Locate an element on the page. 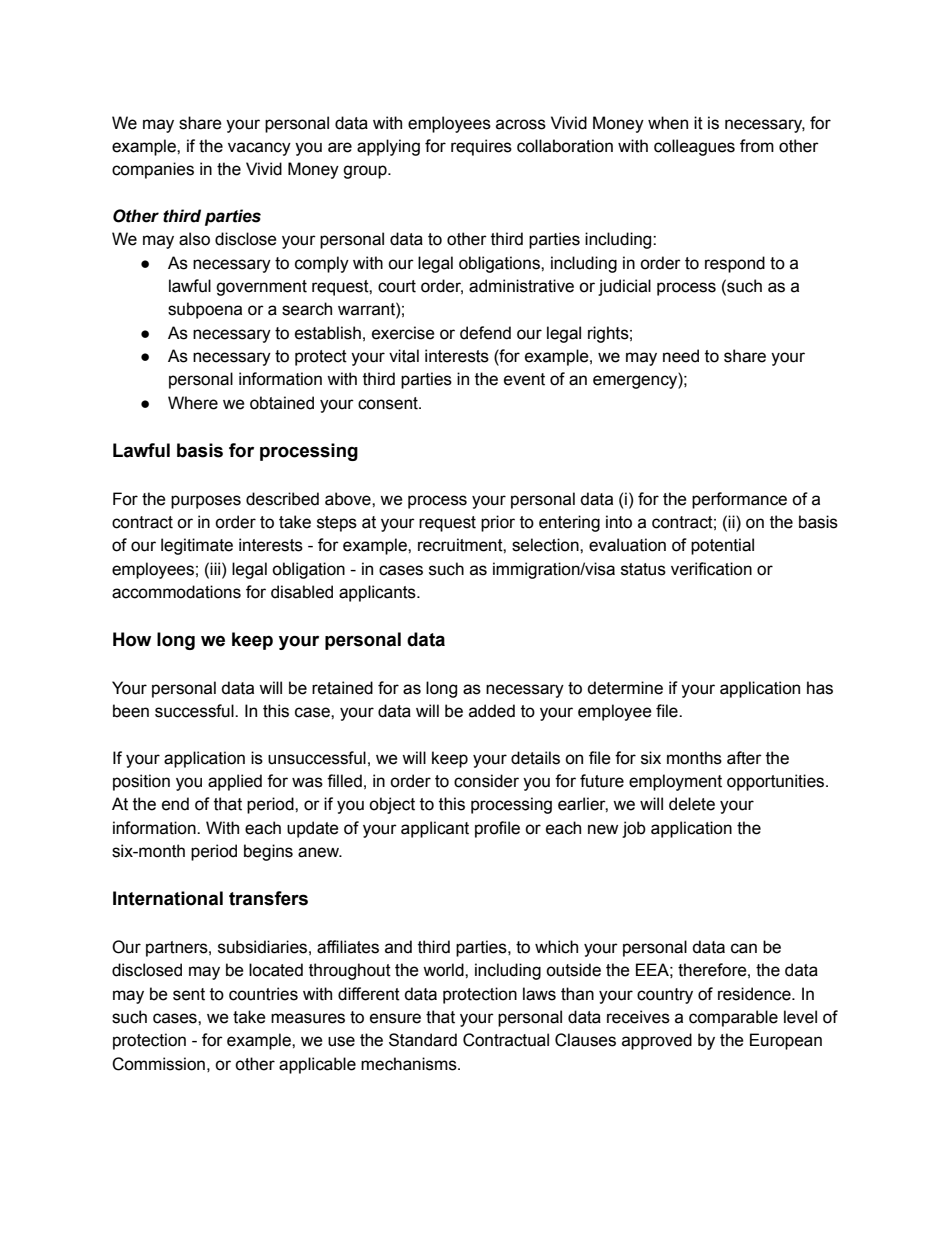 This document has height=1233, width=952. performance is located at coordinates (739, 500).
